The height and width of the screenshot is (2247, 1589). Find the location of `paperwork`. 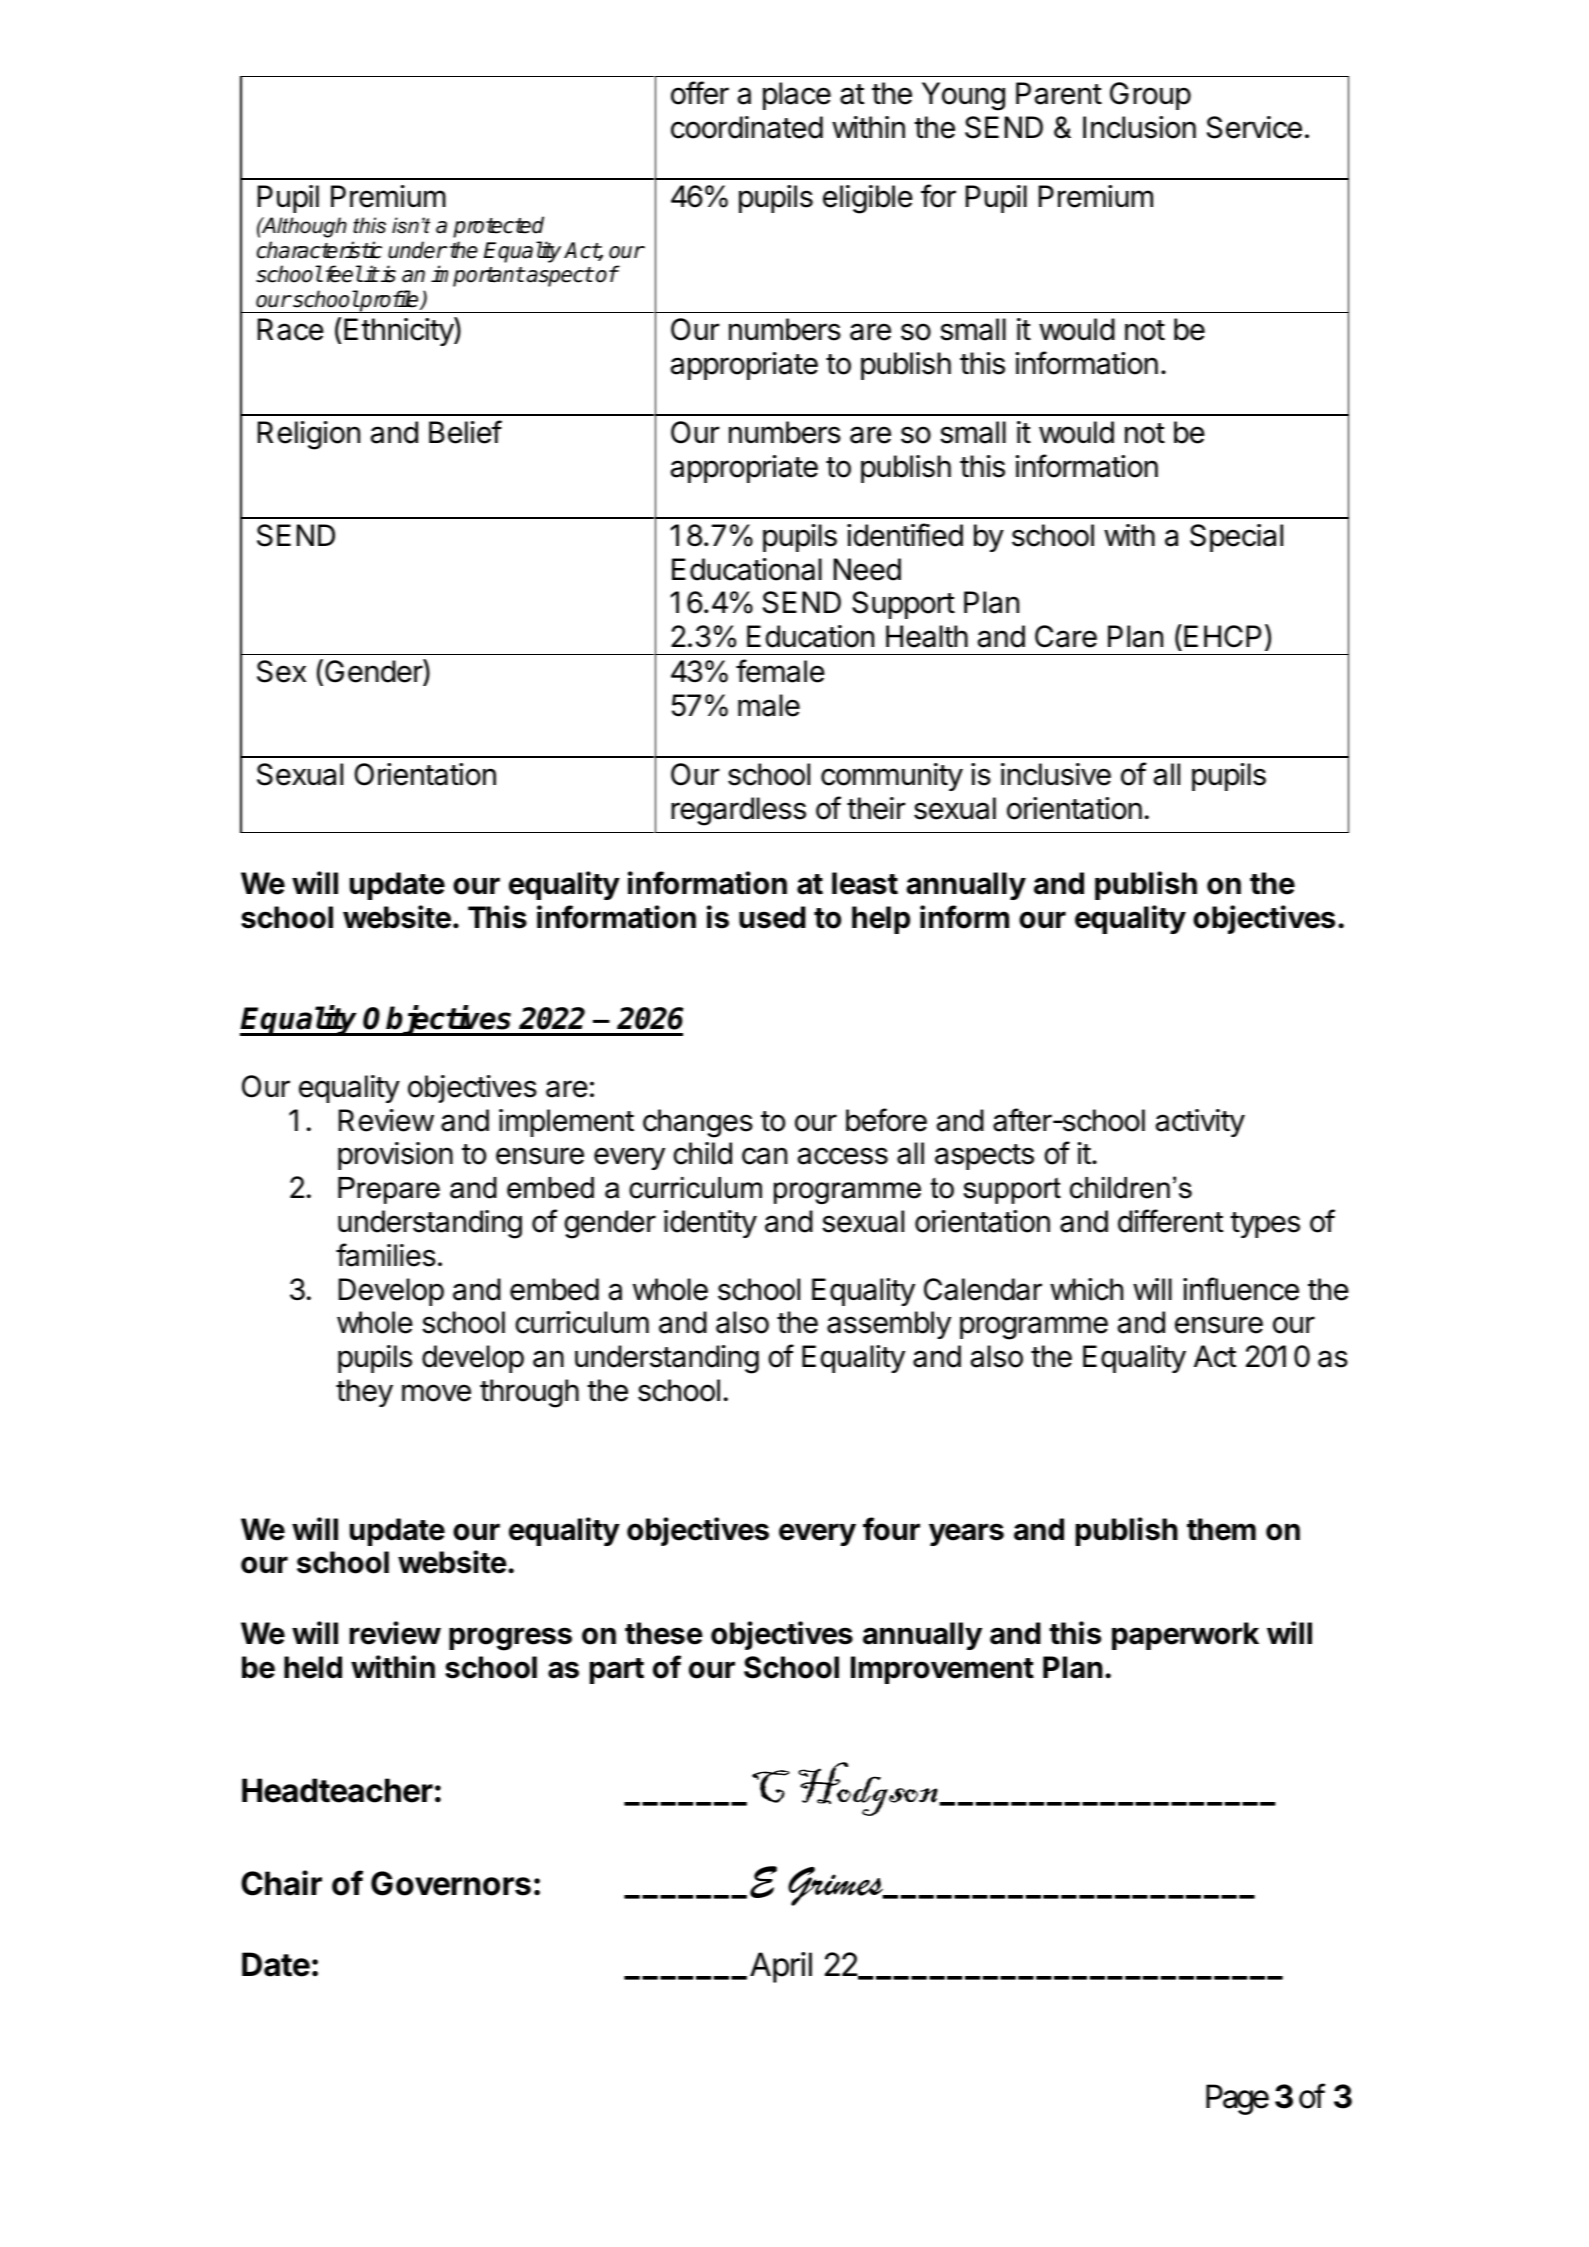

paperwork is located at coordinates (1185, 1636).
